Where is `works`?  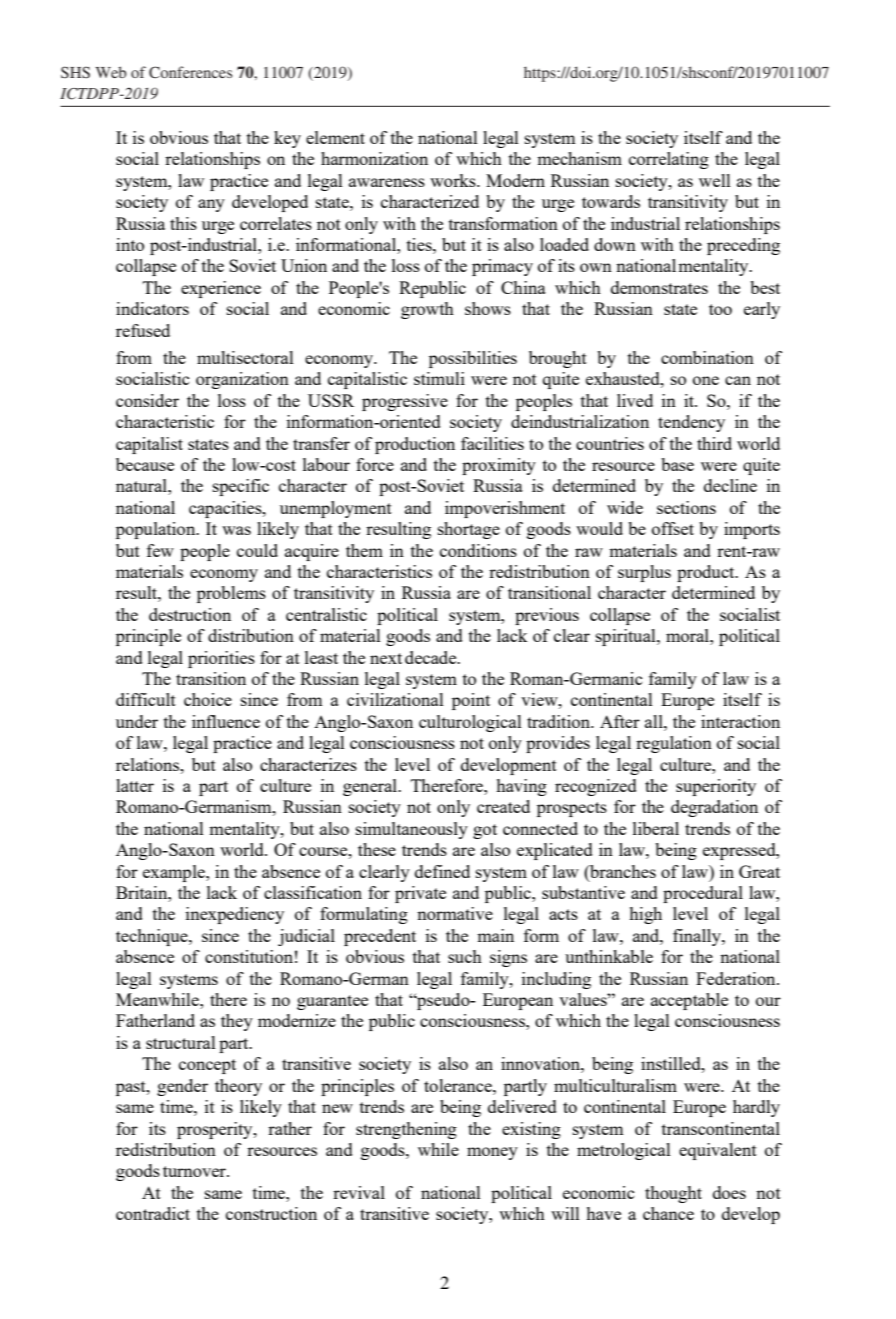
works is located at coordinates (454, 180).
